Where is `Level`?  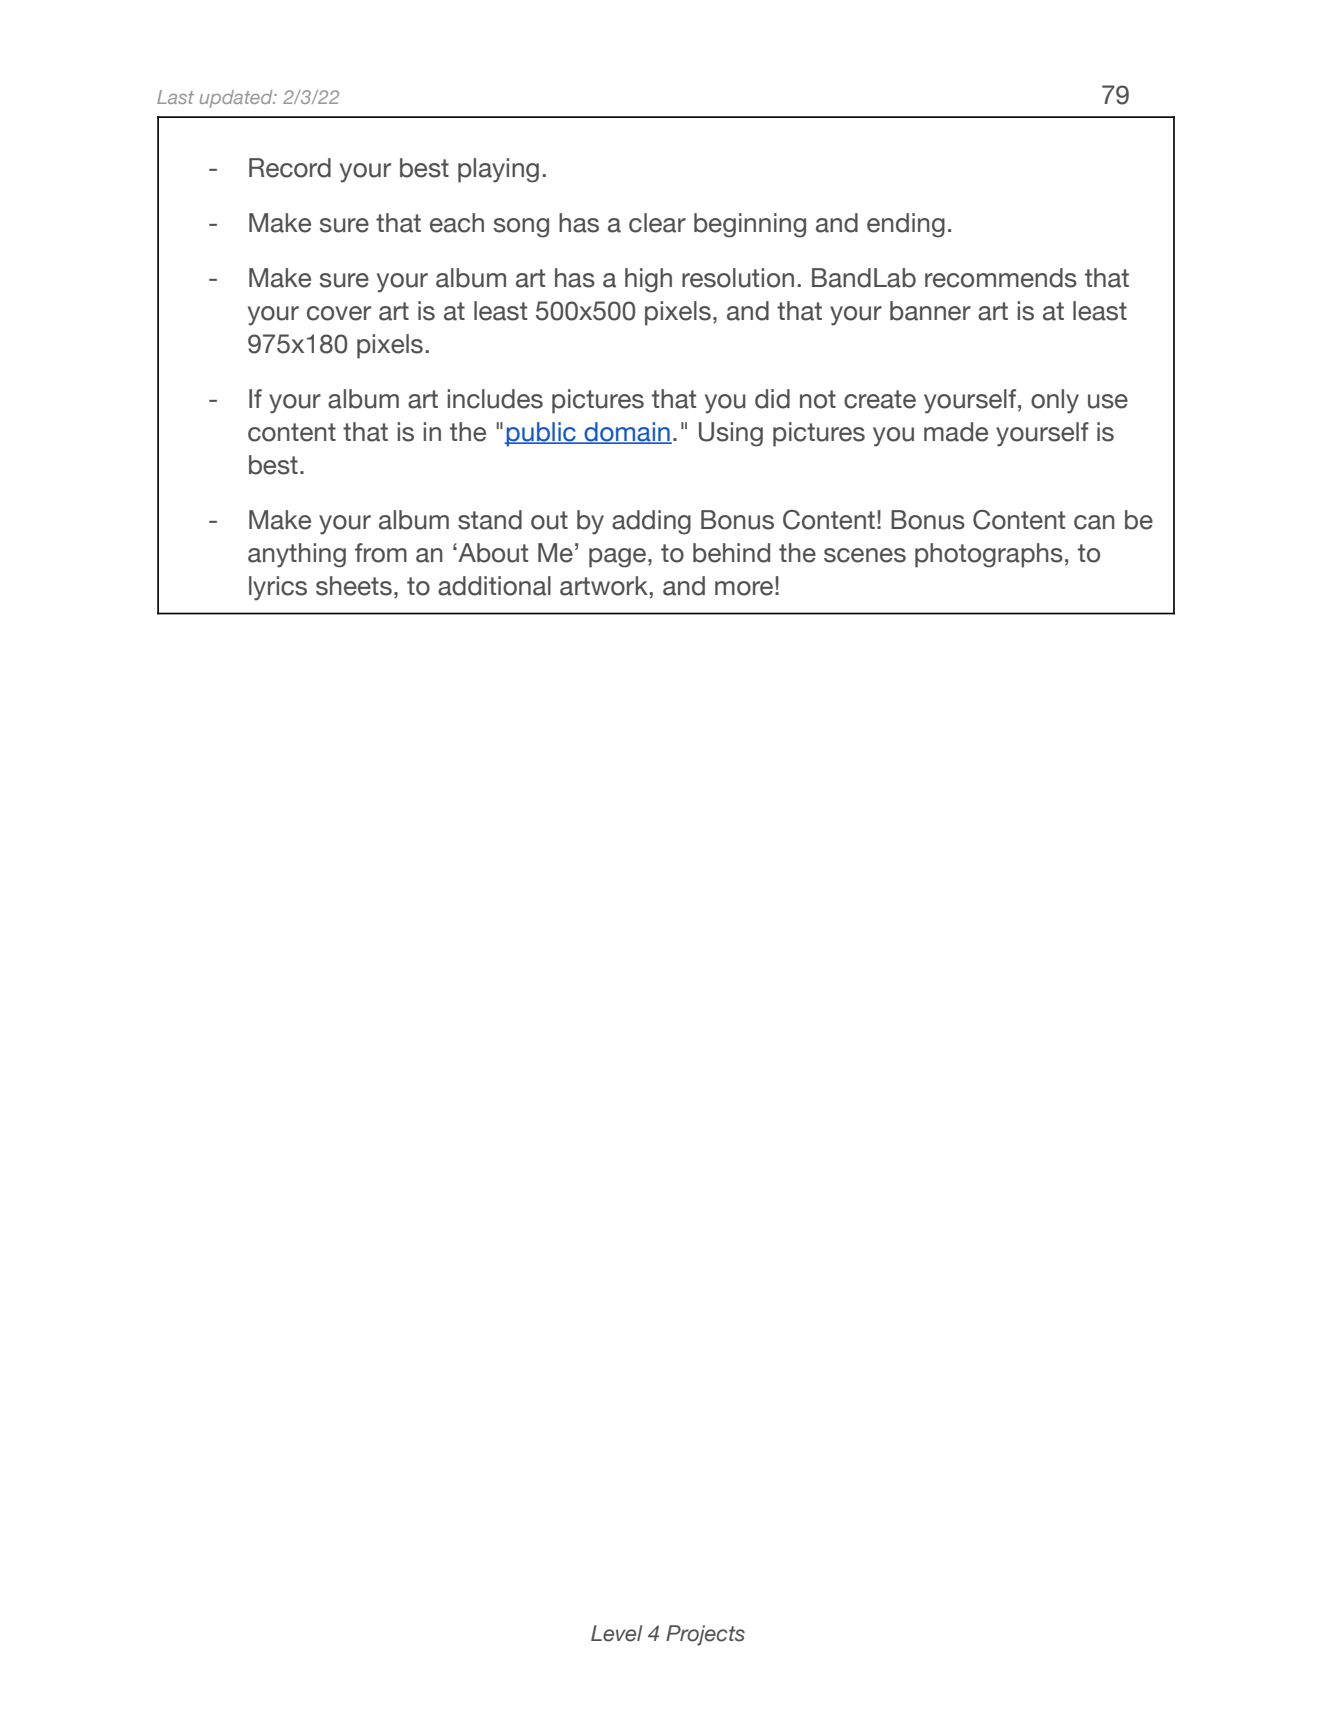
Level is located at coordinates (616, 1633).
